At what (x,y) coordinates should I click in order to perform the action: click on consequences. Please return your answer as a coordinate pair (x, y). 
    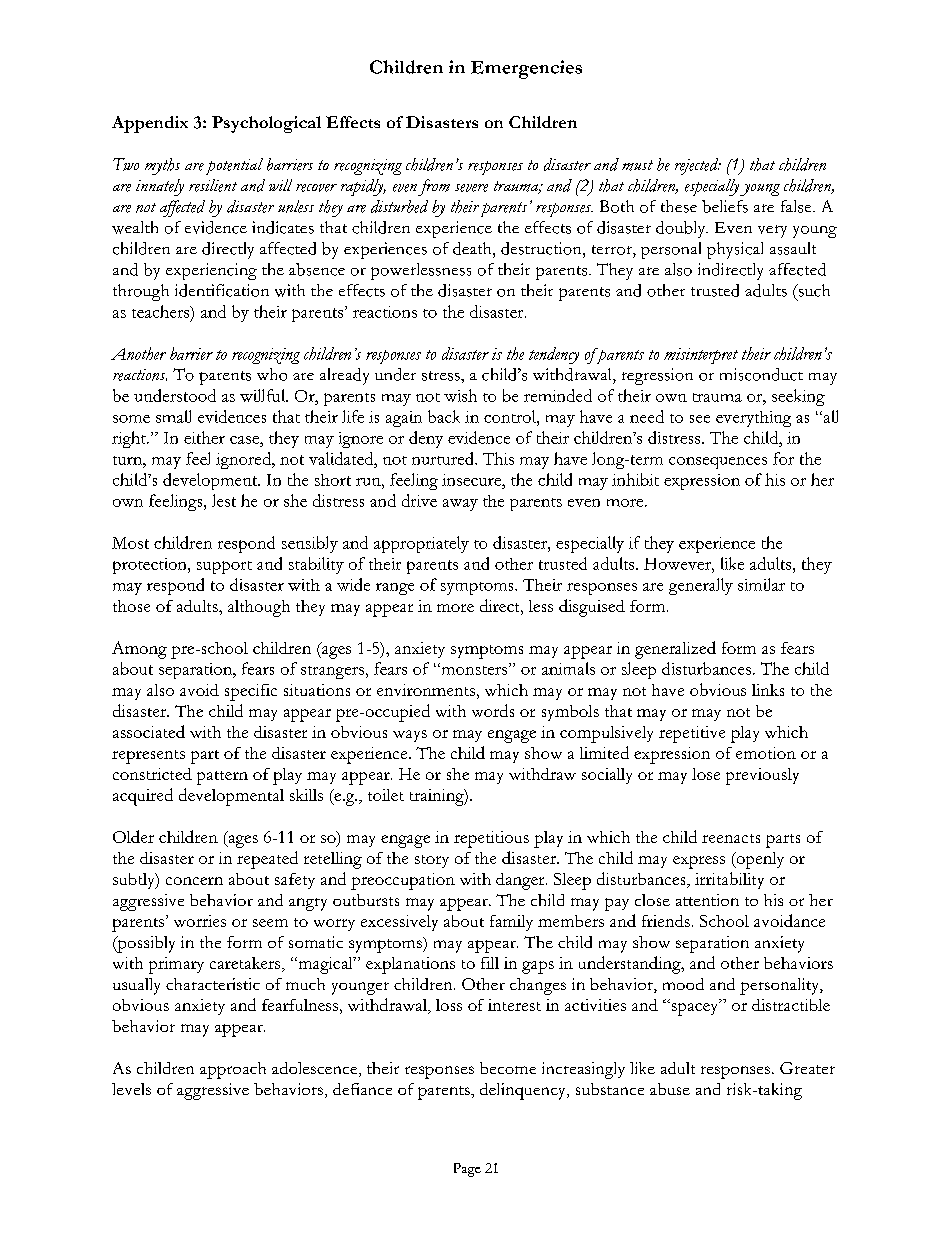
    Looking at the image, I should click on (718, 463).
